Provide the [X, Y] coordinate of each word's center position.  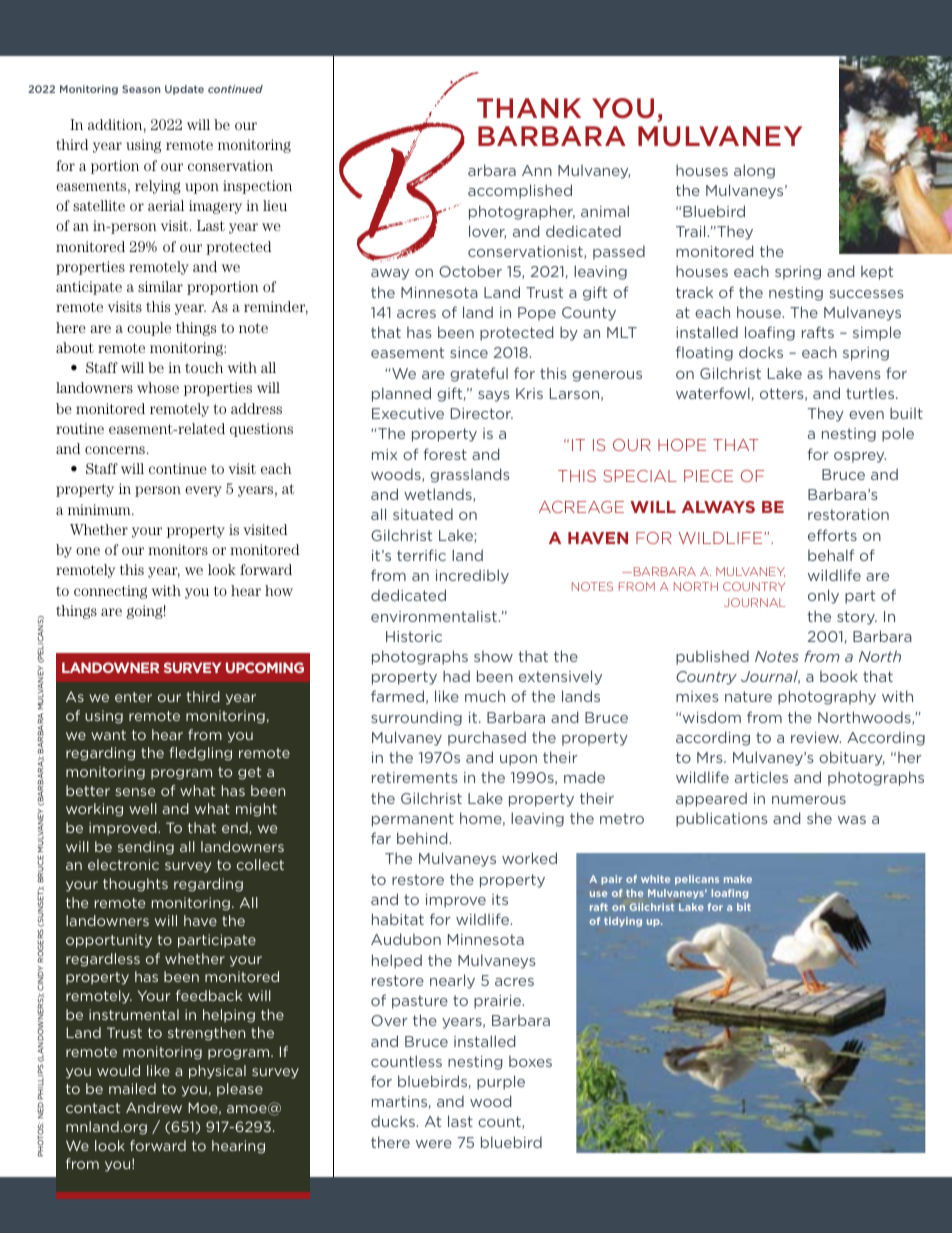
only [823, 596]
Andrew [154, 1107]
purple [501, 1082]
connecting [110, 592]
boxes [530, 1061]
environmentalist [435, 616]
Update [184, 90]
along [754, 171]
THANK [529, 108]
